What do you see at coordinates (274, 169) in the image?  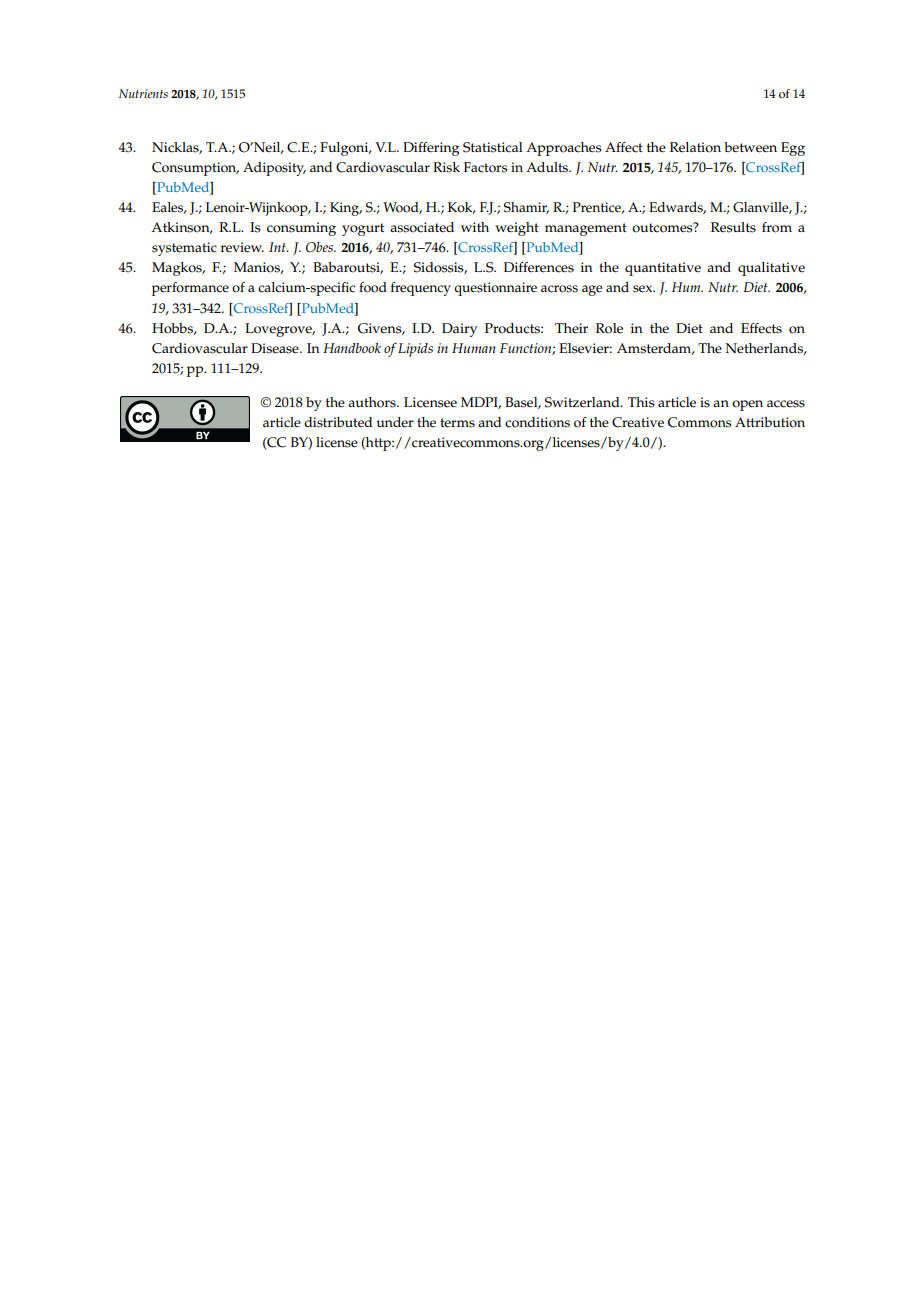 I see `Adiposity` at bounding box center [274, 169].
